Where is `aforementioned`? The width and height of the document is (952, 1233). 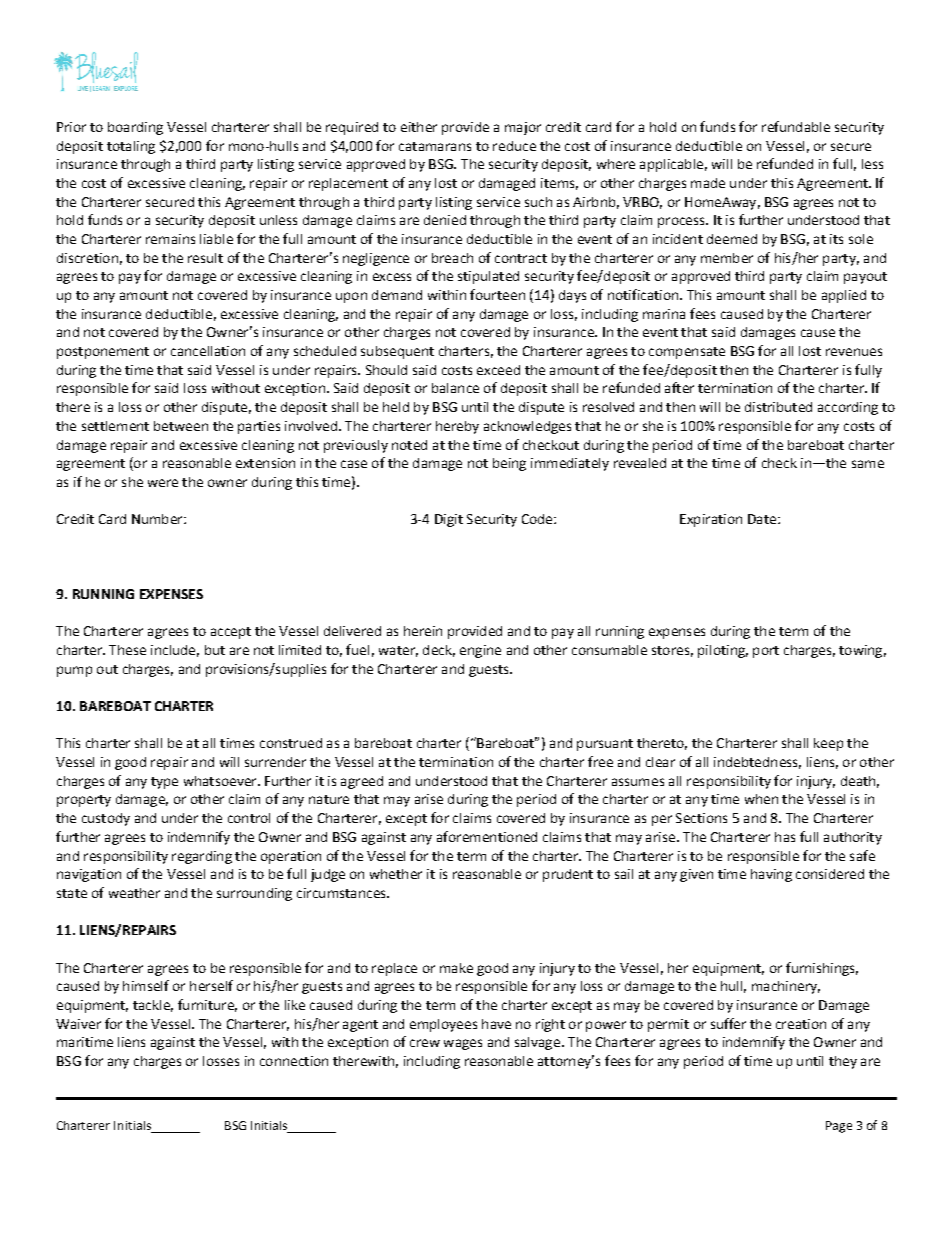
aforementioned is located at coordinates (487, 836).
